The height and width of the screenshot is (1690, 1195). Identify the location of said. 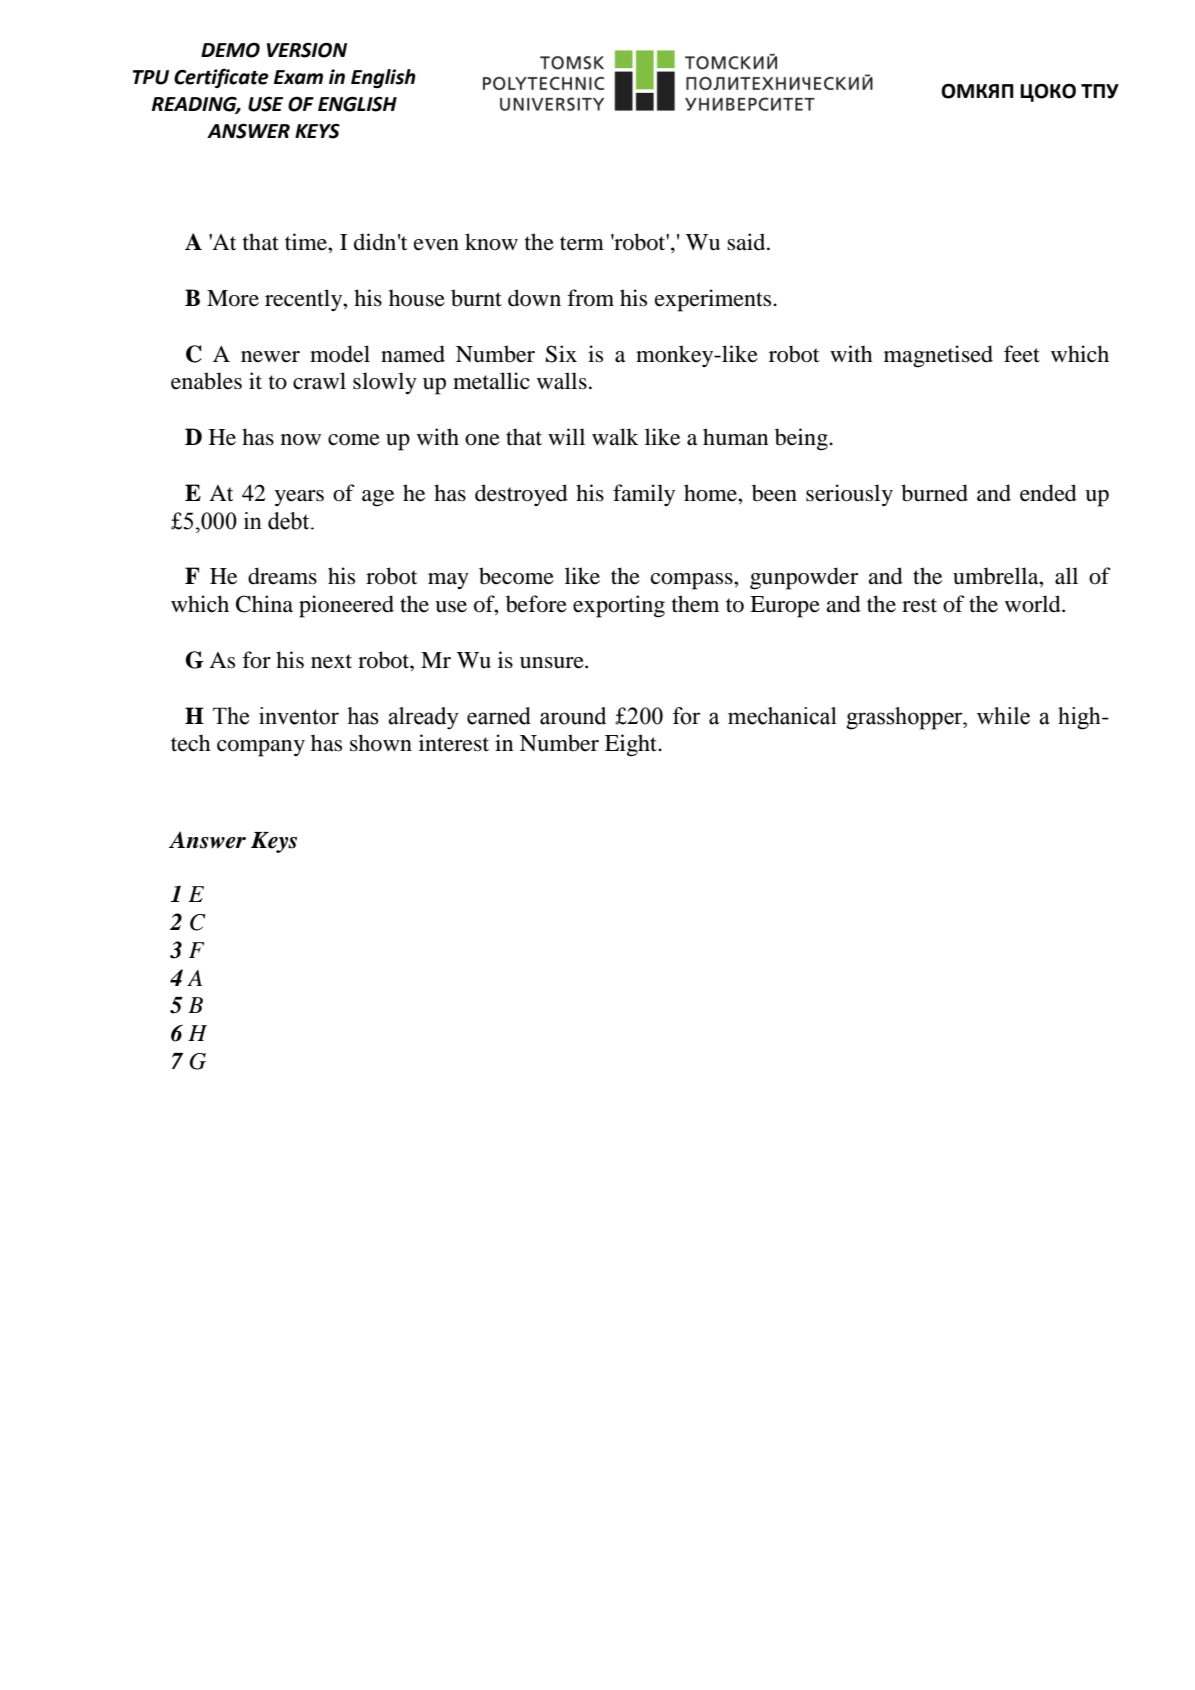
(747, 242).
